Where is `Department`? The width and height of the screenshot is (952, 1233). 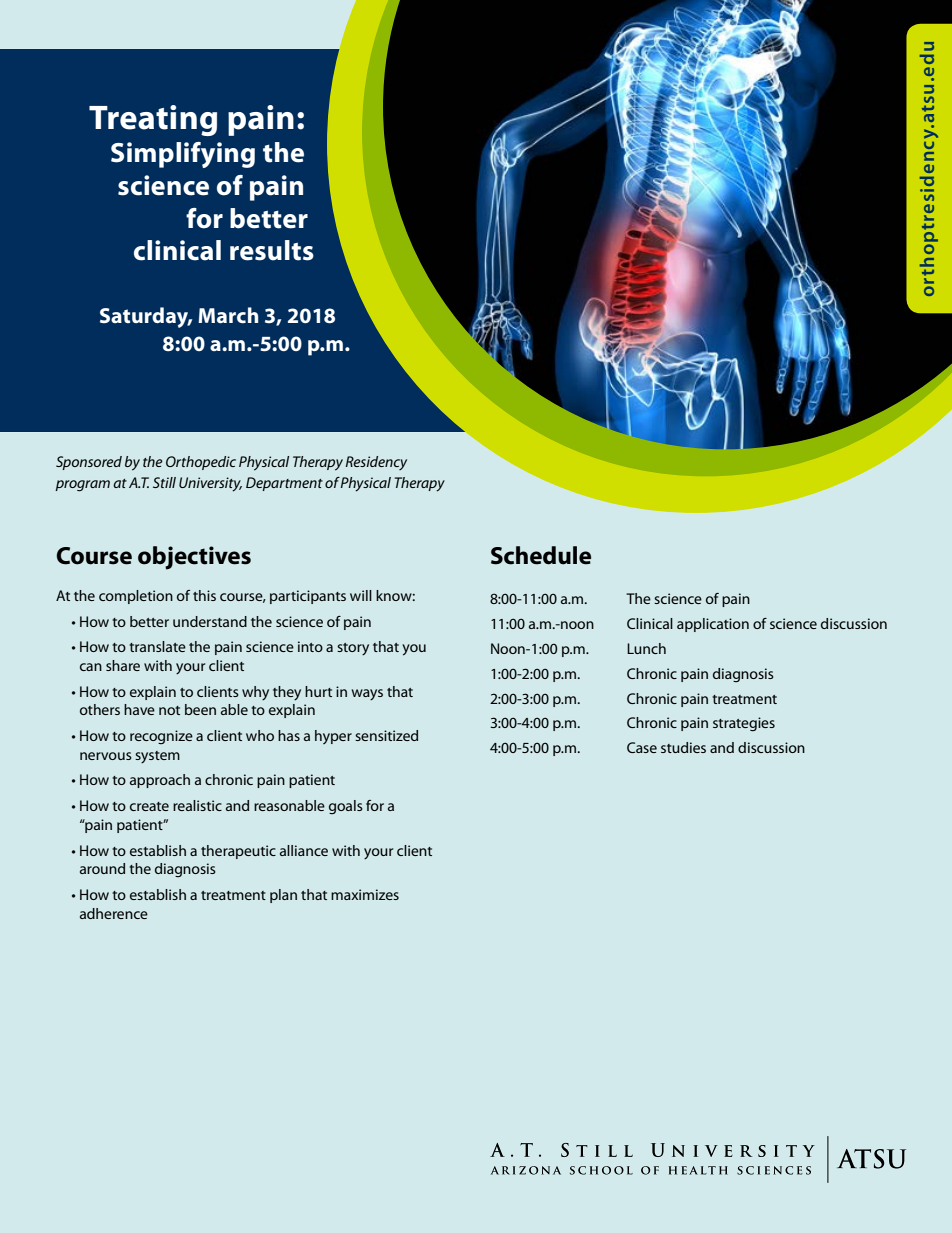
Department is located at coordinates (284, 484).
